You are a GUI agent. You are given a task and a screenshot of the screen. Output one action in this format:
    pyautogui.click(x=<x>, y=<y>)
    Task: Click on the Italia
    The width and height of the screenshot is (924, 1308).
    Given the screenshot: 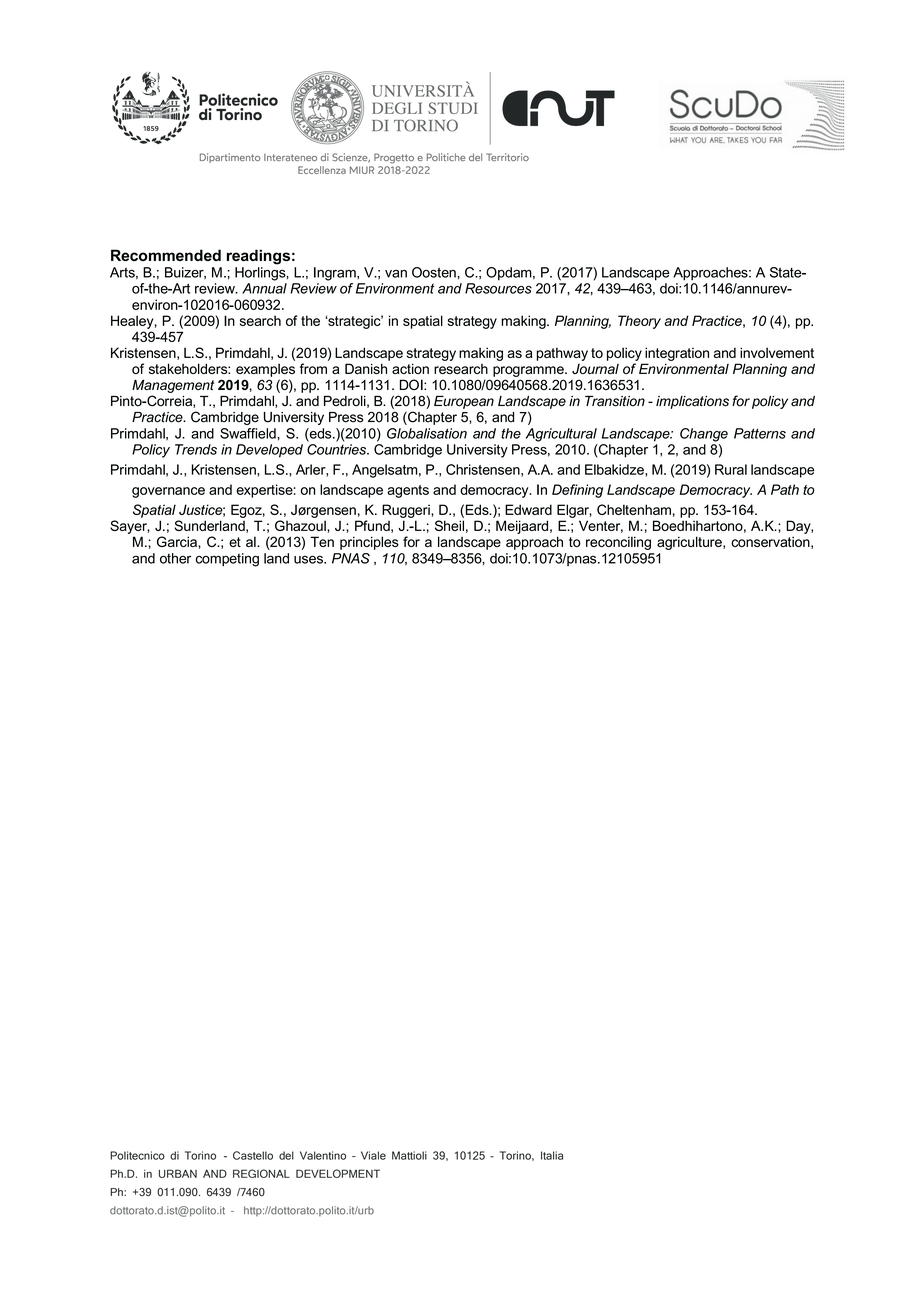 What is the action you would take?
    pyautogui.click(x=552, y=1155)
